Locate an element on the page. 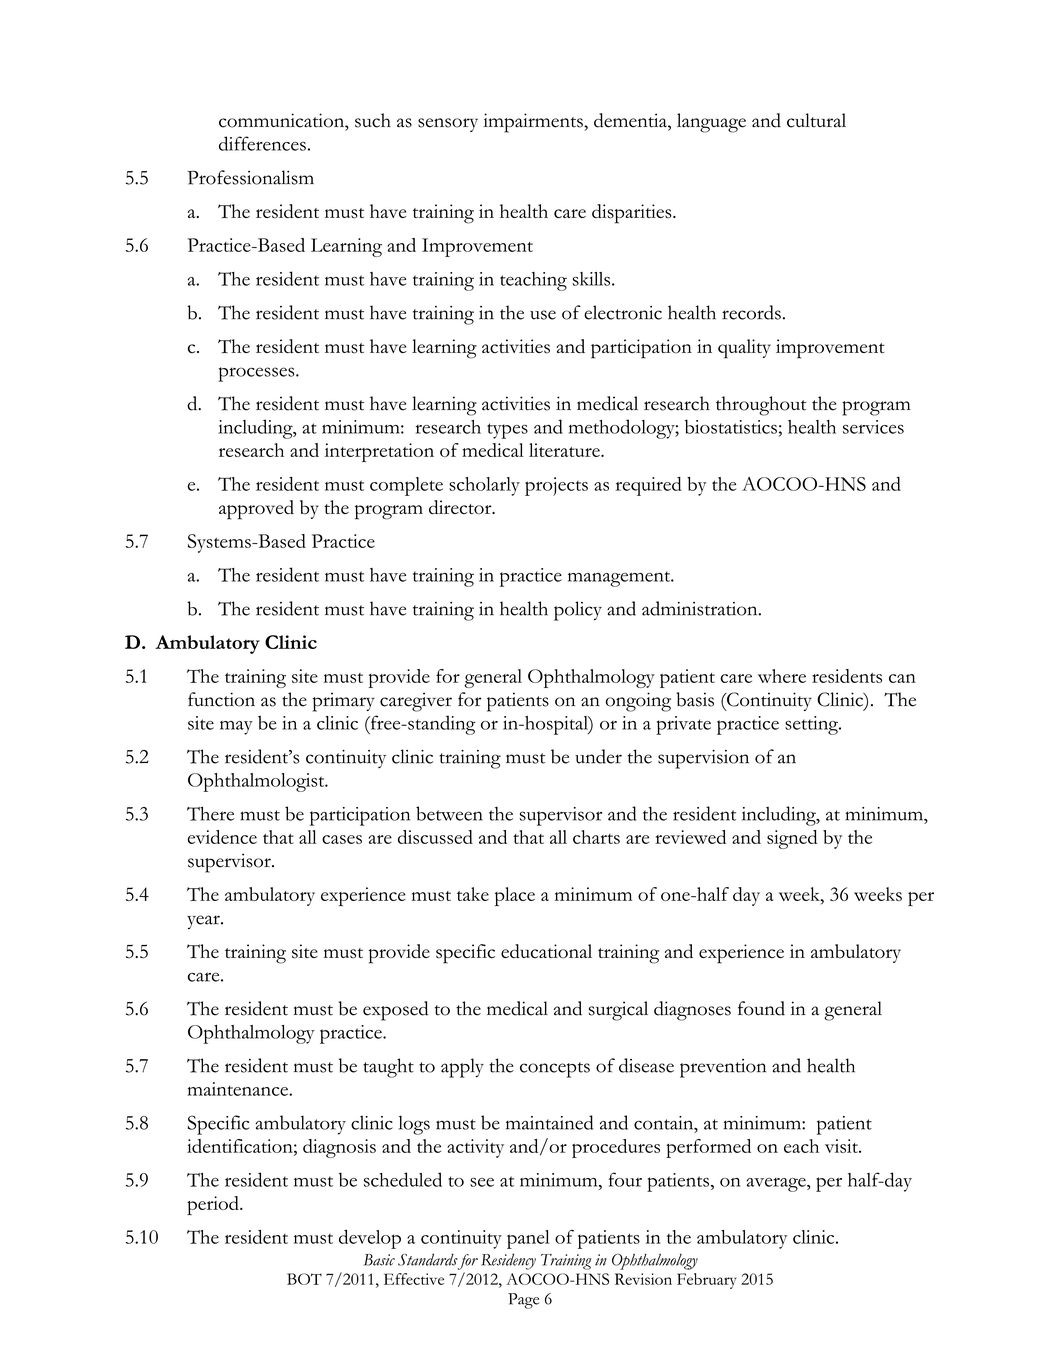 This image has height=1371, width=1060. February is located at coordinates (707, 1281).
